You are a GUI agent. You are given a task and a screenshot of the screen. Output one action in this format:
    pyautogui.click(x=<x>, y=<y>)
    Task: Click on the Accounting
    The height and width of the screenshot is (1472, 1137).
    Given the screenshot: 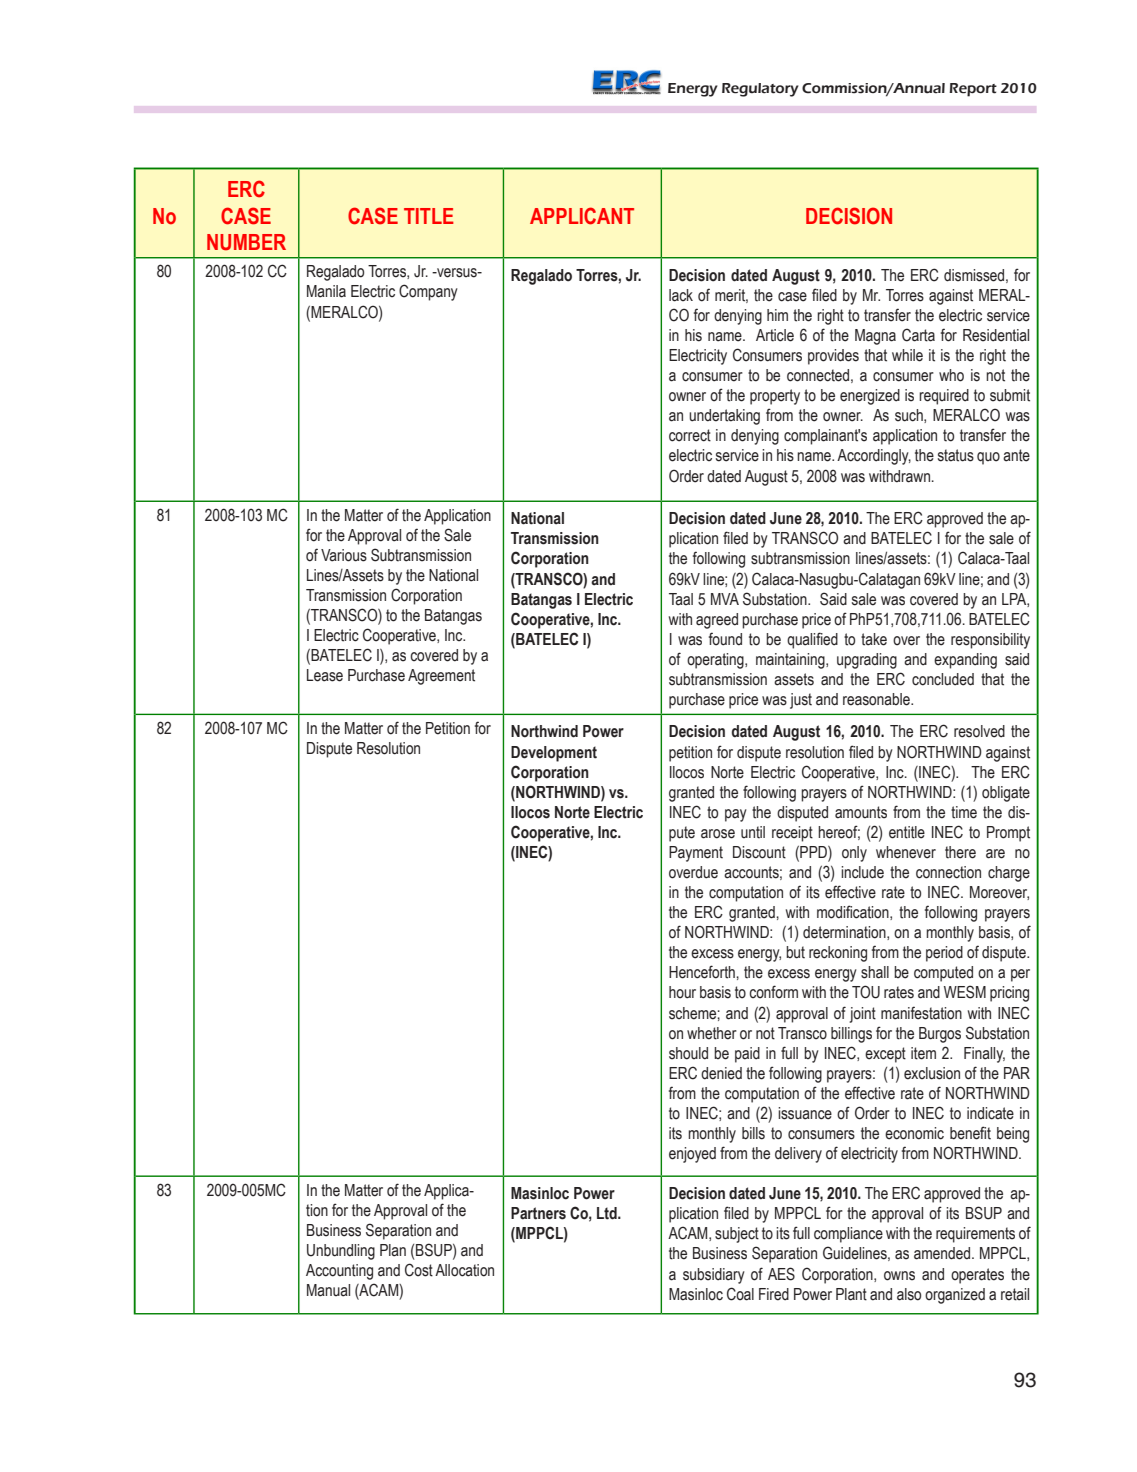 What is the action you would take?
    pyautogui.click(x=339, y=1272)
